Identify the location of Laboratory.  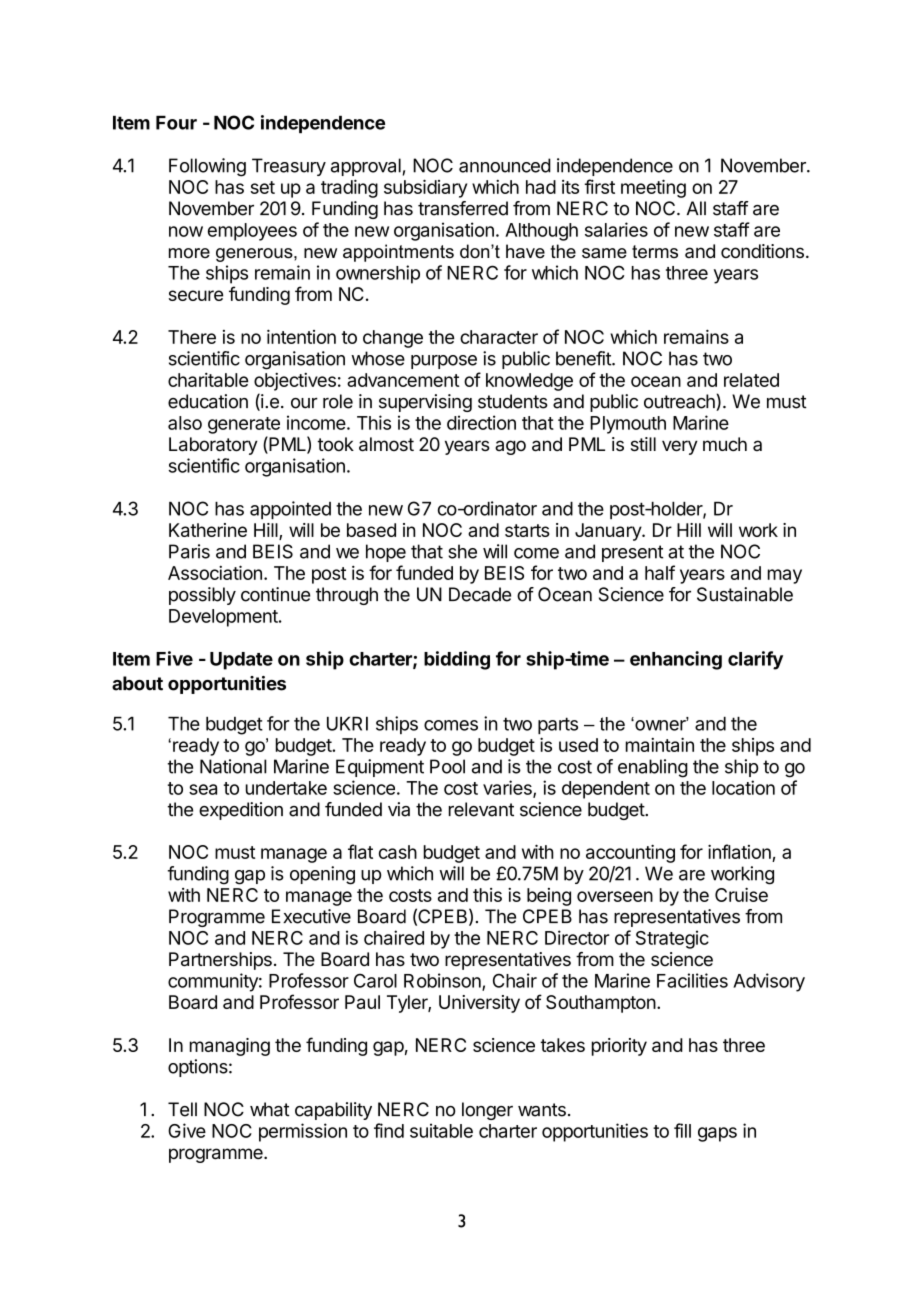
(213, 446).
